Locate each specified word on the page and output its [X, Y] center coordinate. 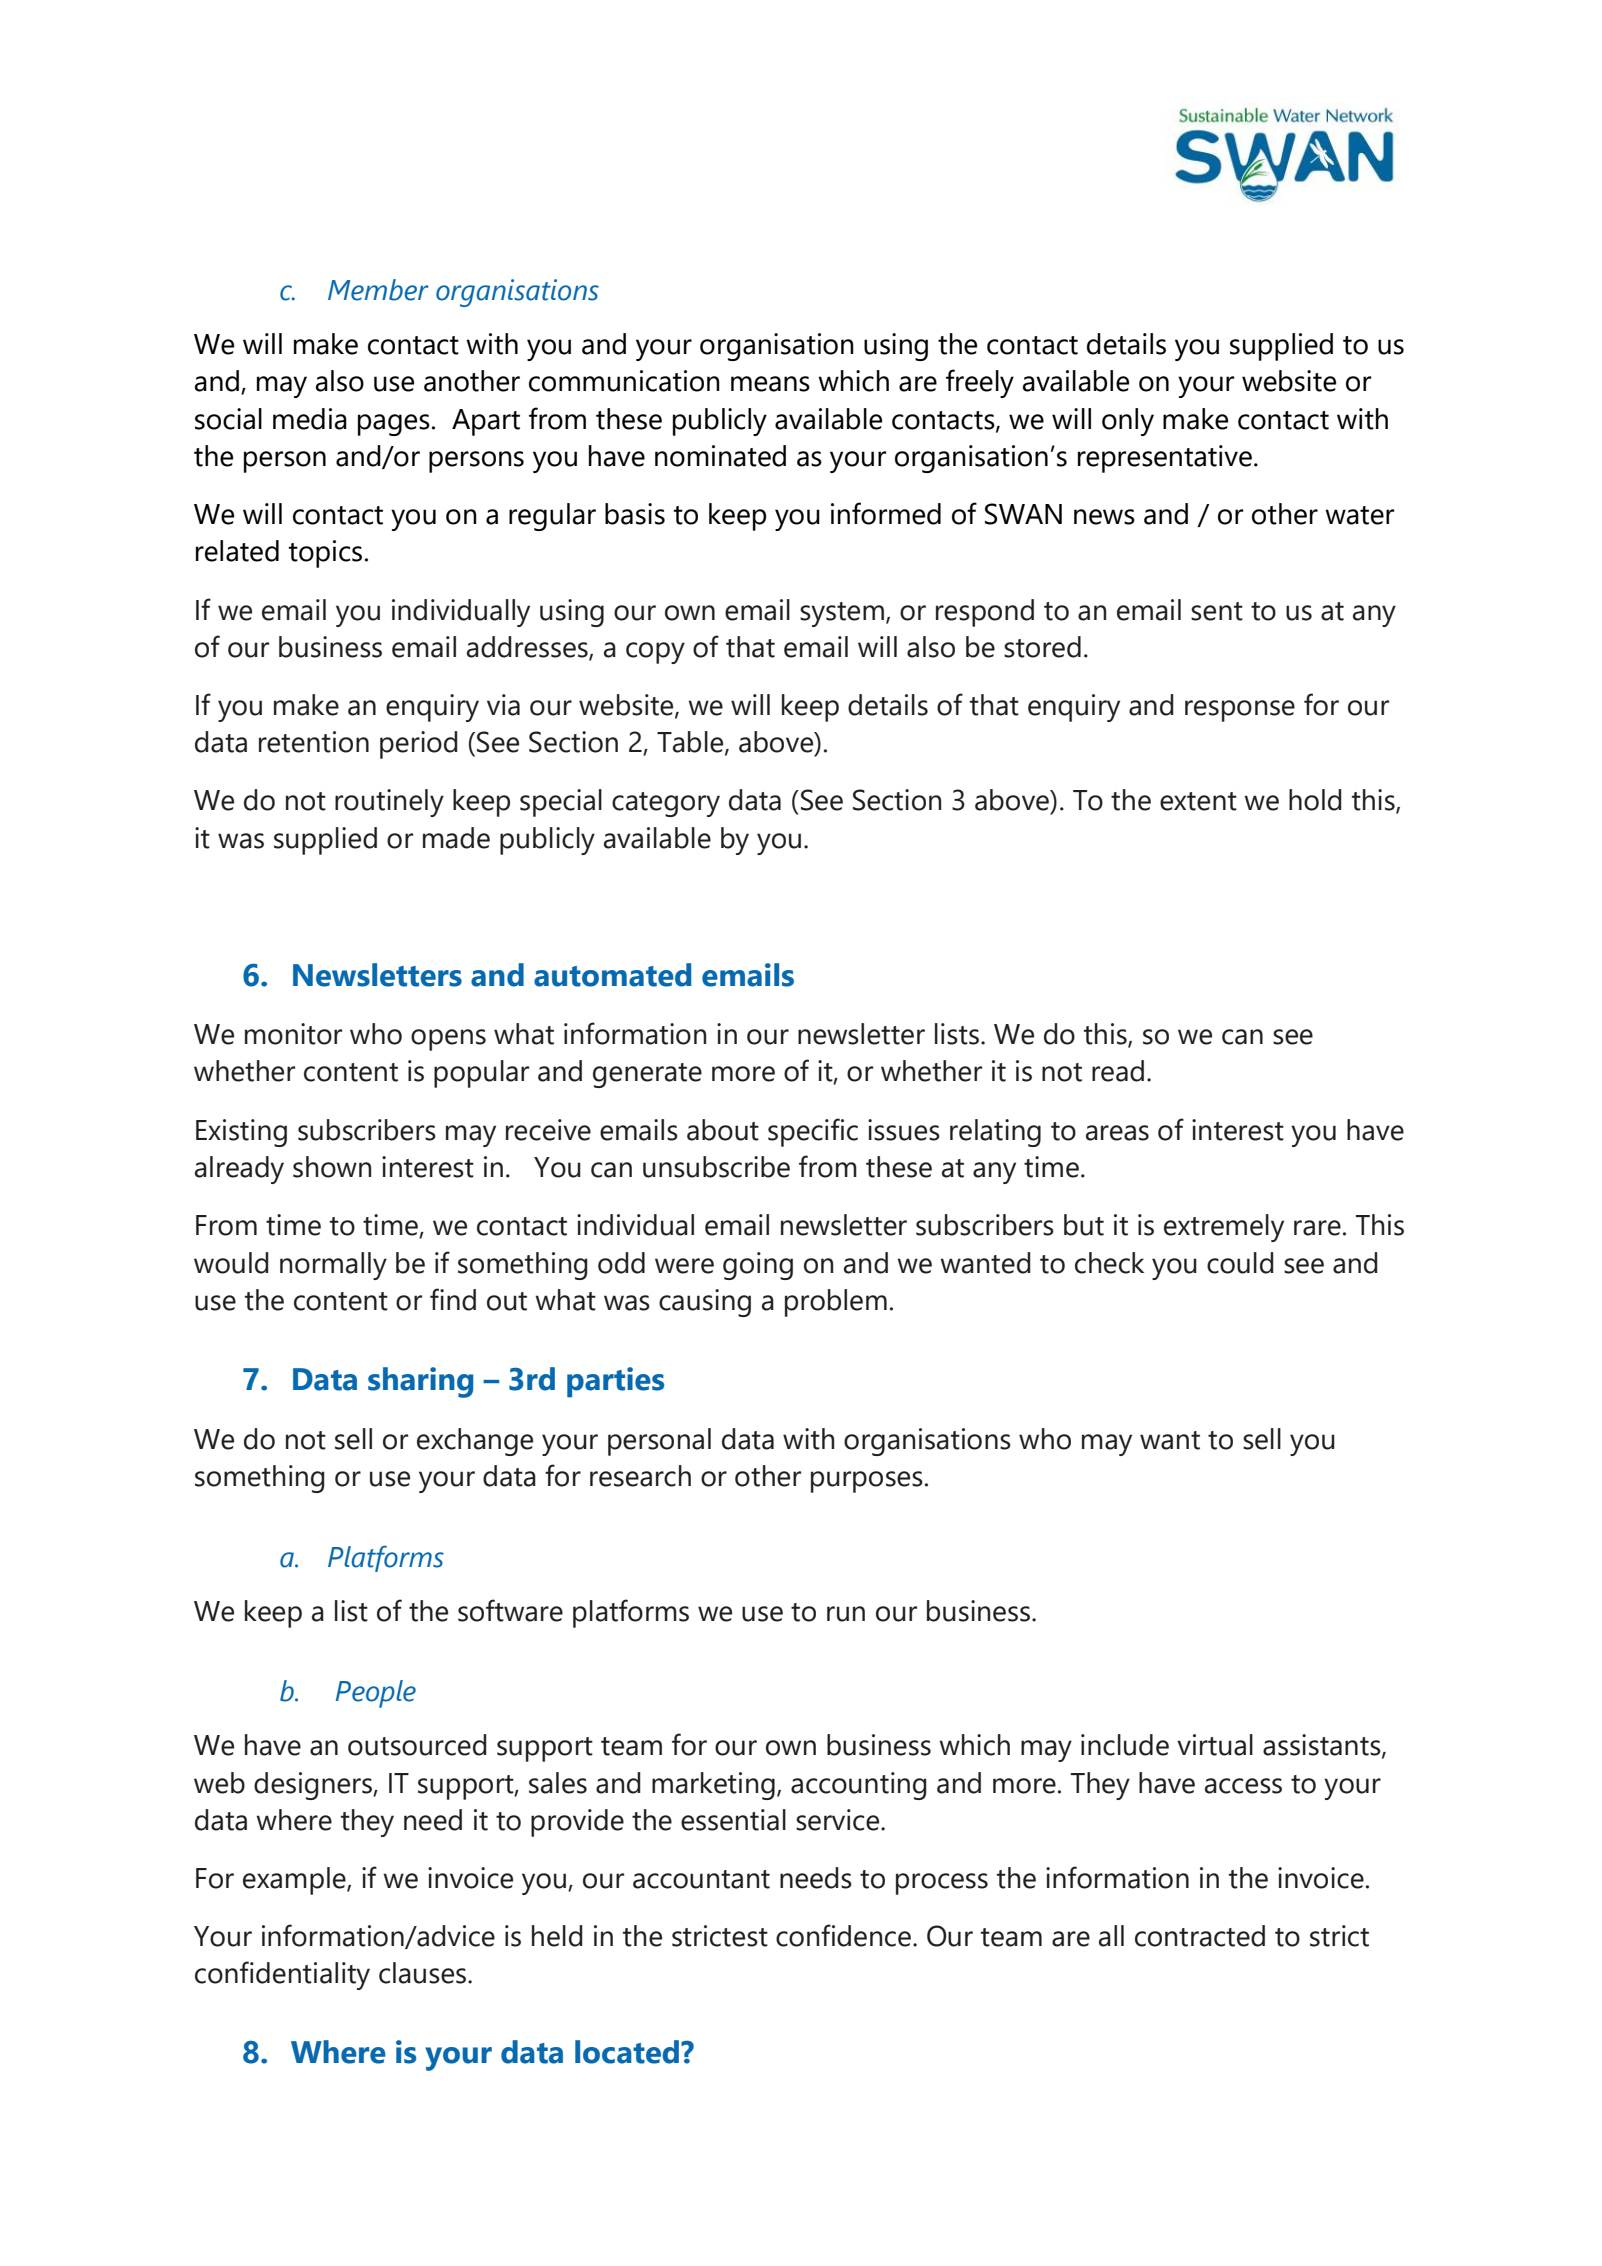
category [666, 804]
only [1128, 422]
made [456, 838]
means [770, 384]
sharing [420, 1382]
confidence [843, 1935]
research [640, 1476]
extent [1198, 801]
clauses [424, 1973]
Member [378, 290]
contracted [1200, 1936]
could [1240, 1263]
